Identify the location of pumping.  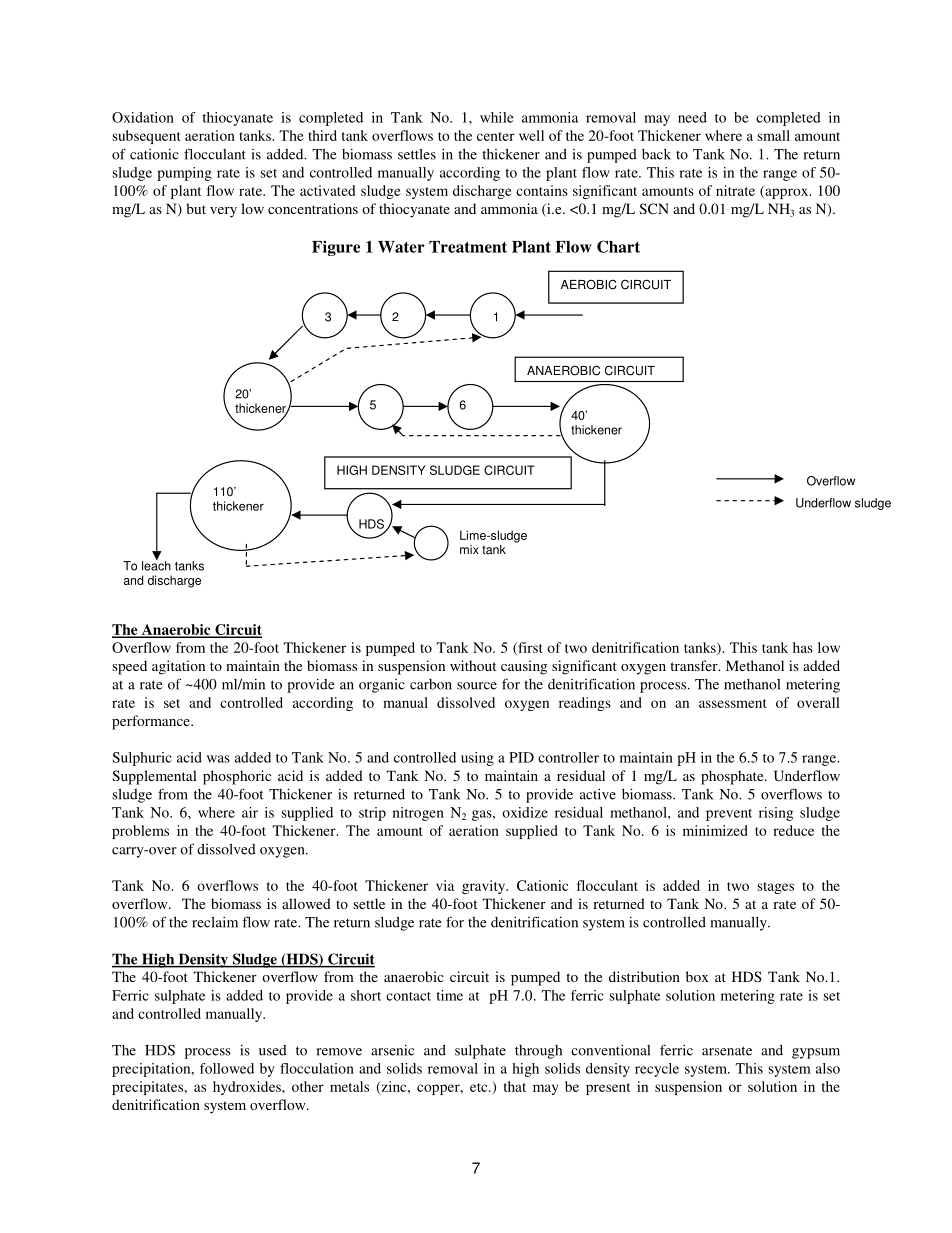
(184, 174).
